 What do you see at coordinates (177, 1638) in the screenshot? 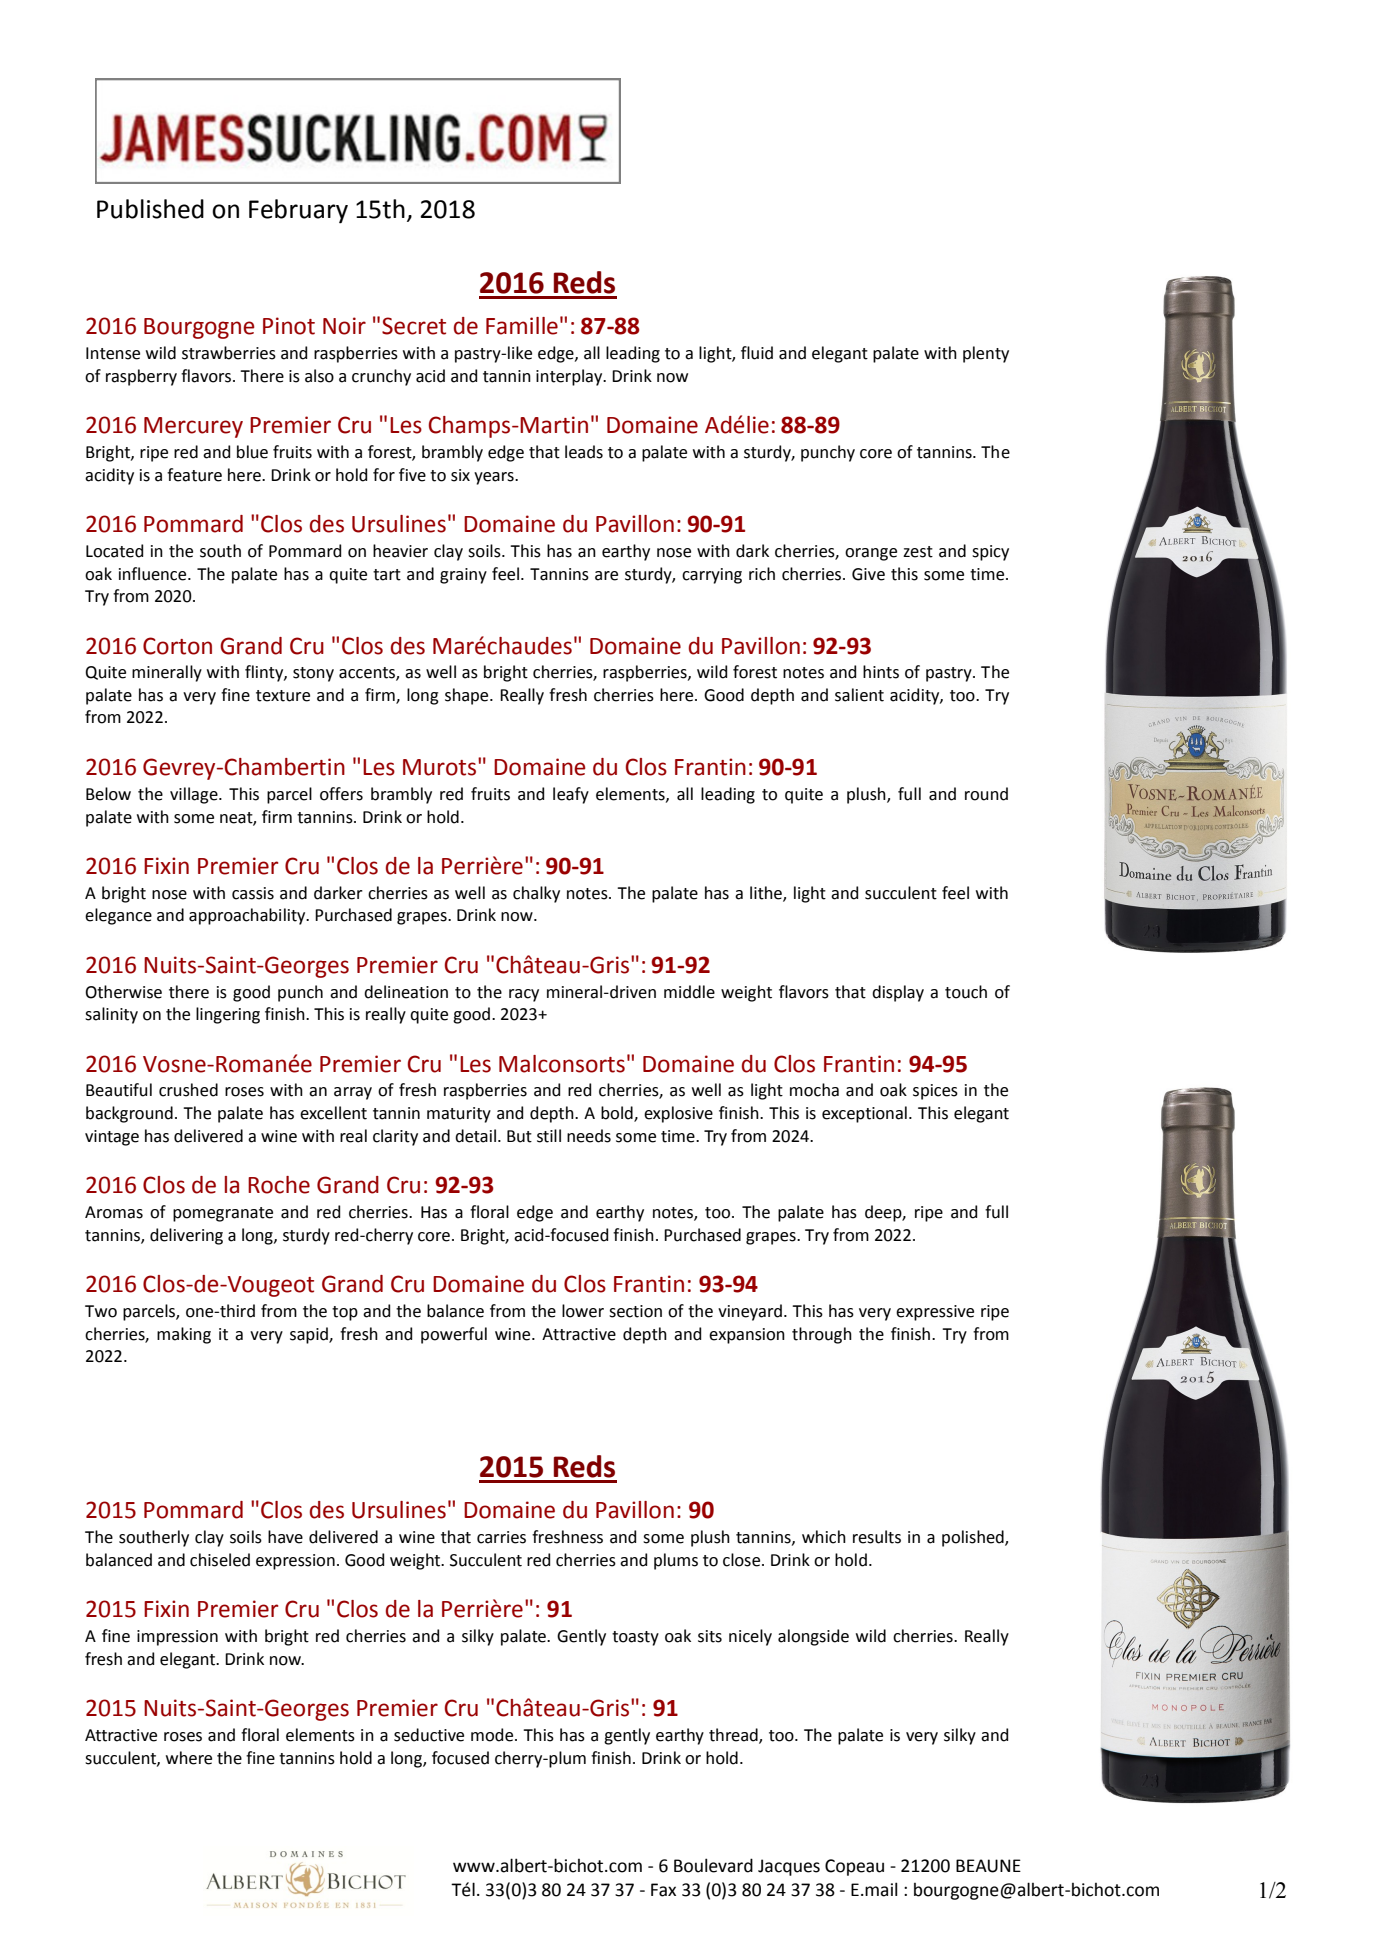
I see `impression` at bounding box center [177, 1638].
